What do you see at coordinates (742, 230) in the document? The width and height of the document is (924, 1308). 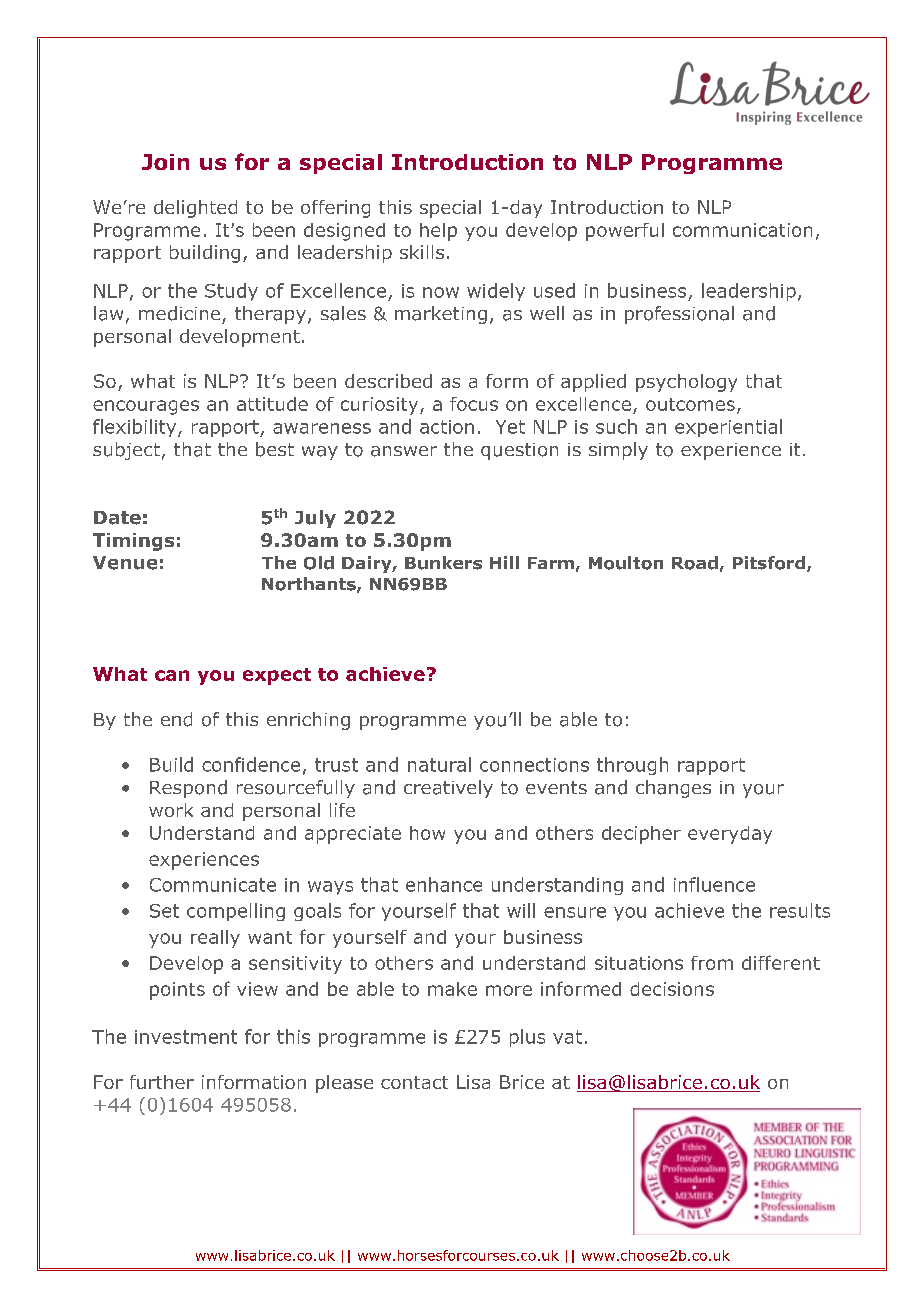 I see `communication` at bounding box center [742, 230].
